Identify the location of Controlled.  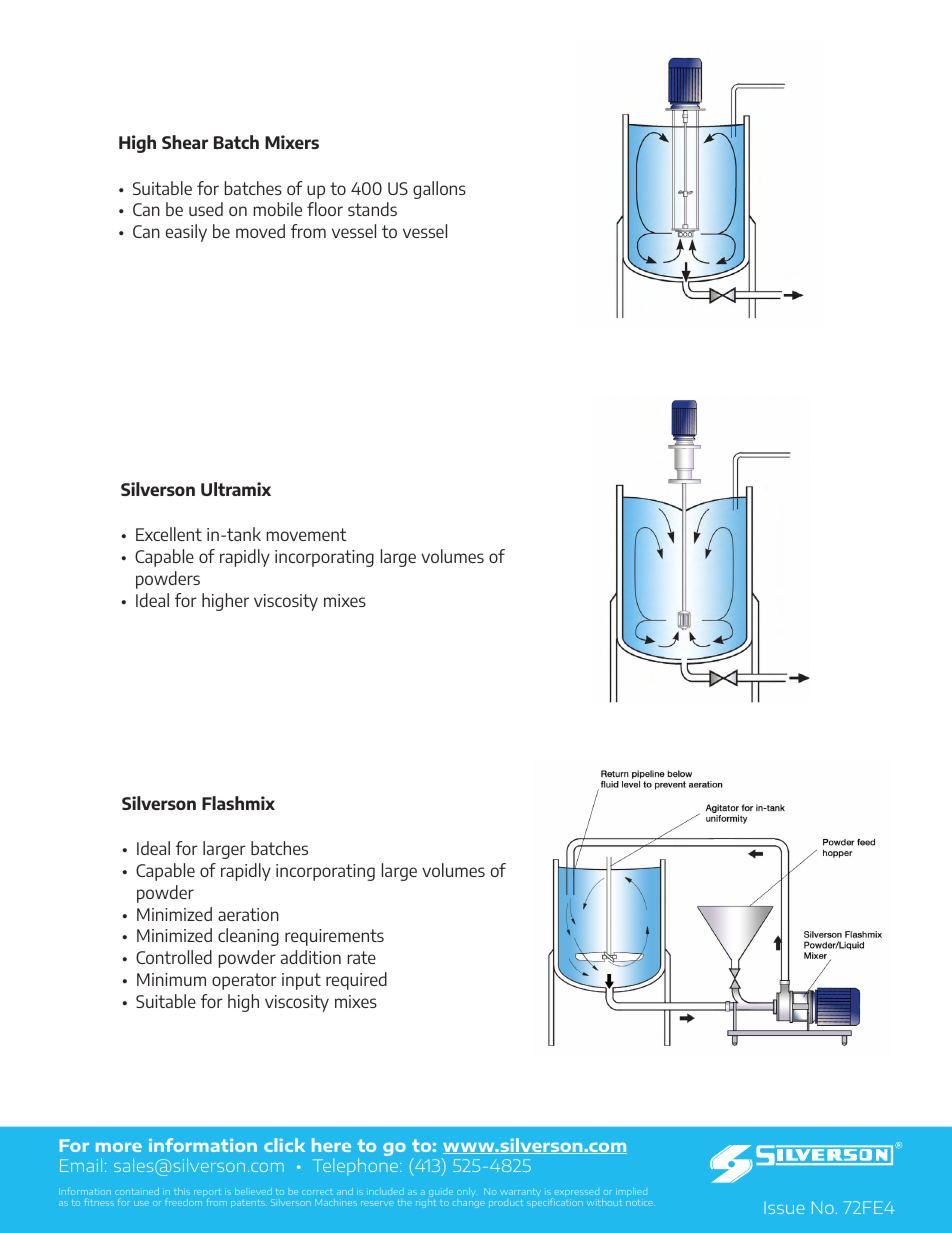
(174, 957).
